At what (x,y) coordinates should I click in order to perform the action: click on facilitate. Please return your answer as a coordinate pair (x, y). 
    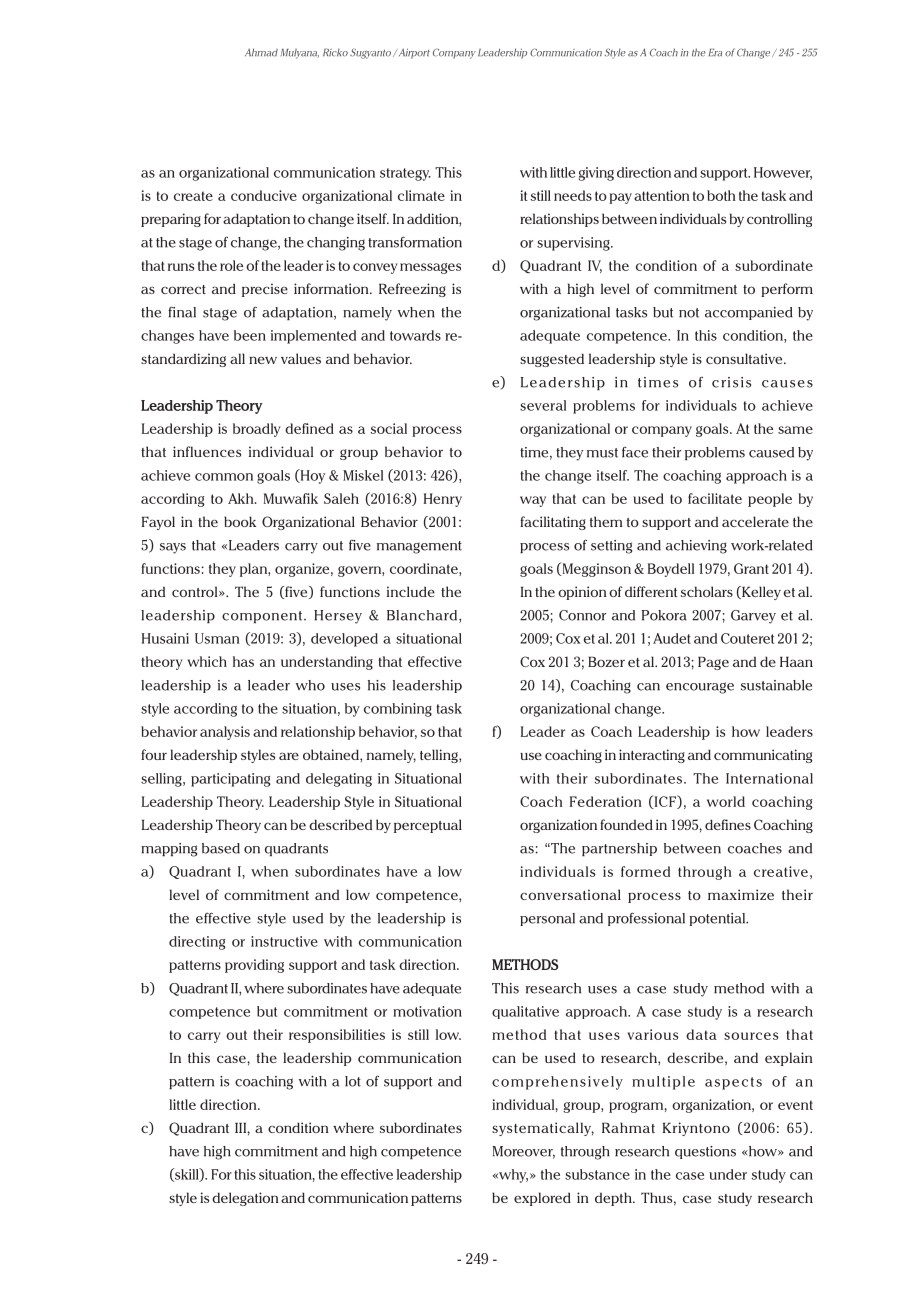
    Looking at the image, I should click on (715, 498).
